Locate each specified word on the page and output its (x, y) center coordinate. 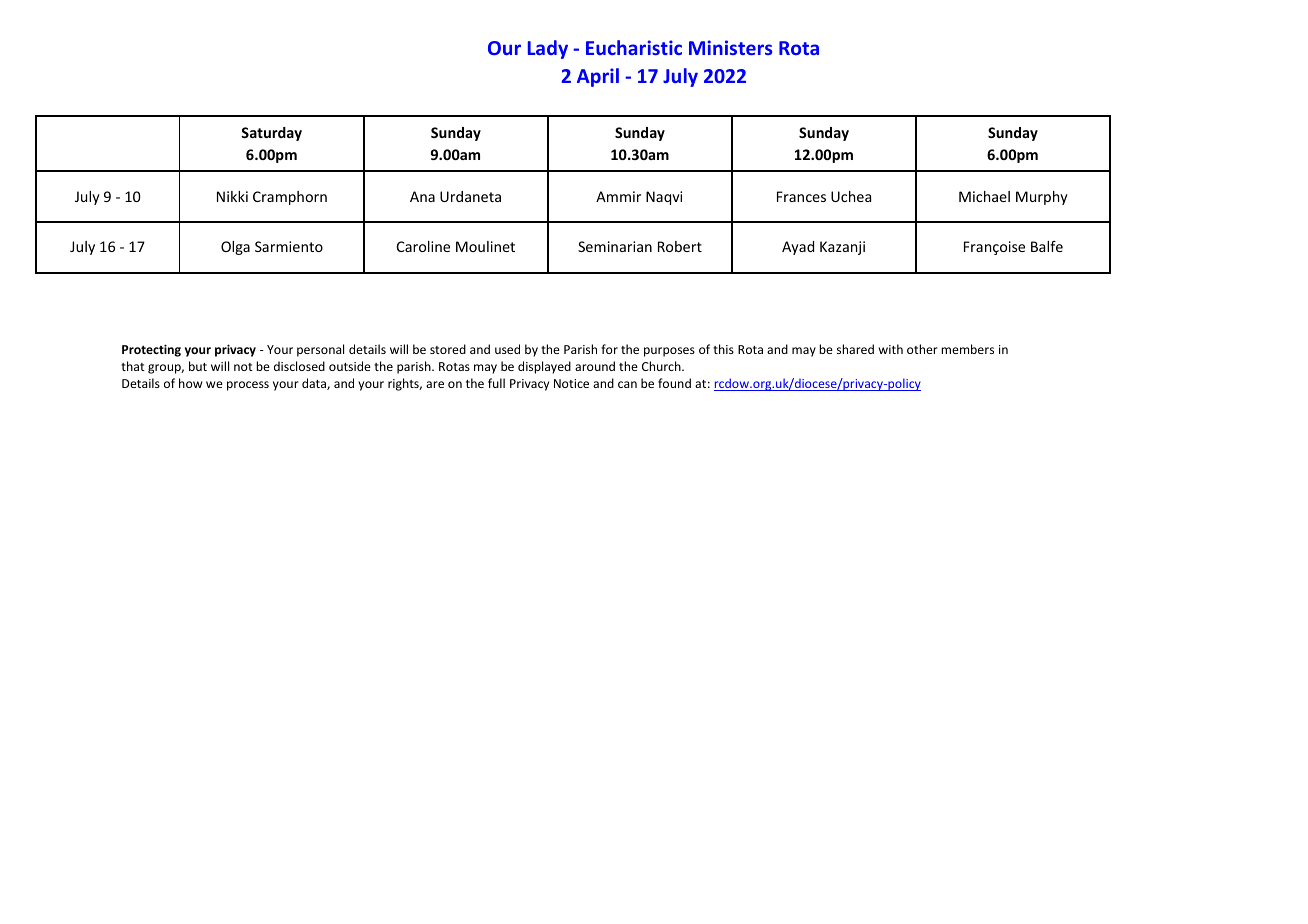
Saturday (271, 134)
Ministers (730, 47)
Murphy (1042, 198)
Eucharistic (634, 47)
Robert (680, 246)
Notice (571, 383)
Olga (235, 248)
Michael (984, 196)
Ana (422, 196)
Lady (548, 49)
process (248, 386)
